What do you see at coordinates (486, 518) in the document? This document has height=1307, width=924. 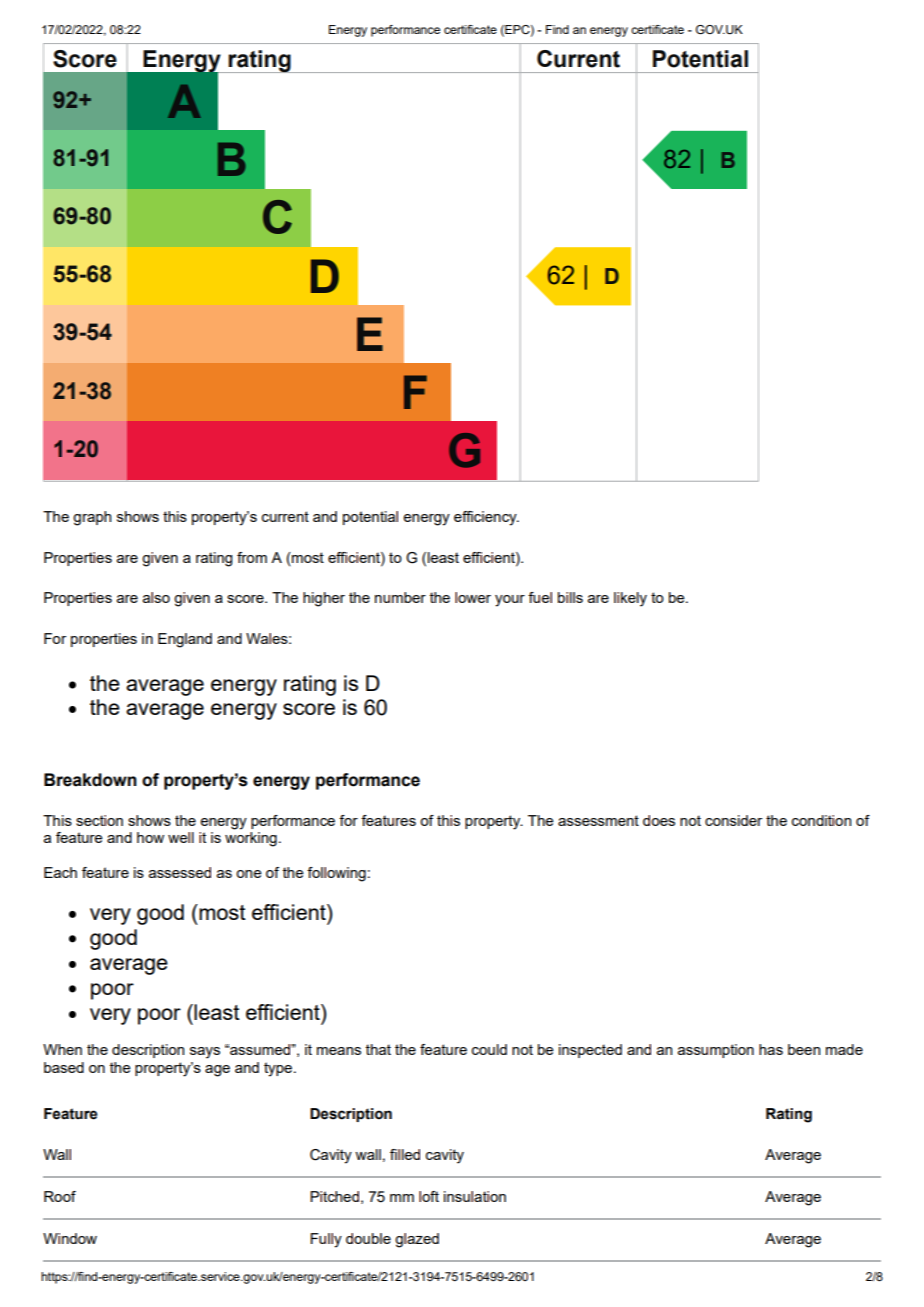 I see `efficiency` at bounding box center [486, 518].
